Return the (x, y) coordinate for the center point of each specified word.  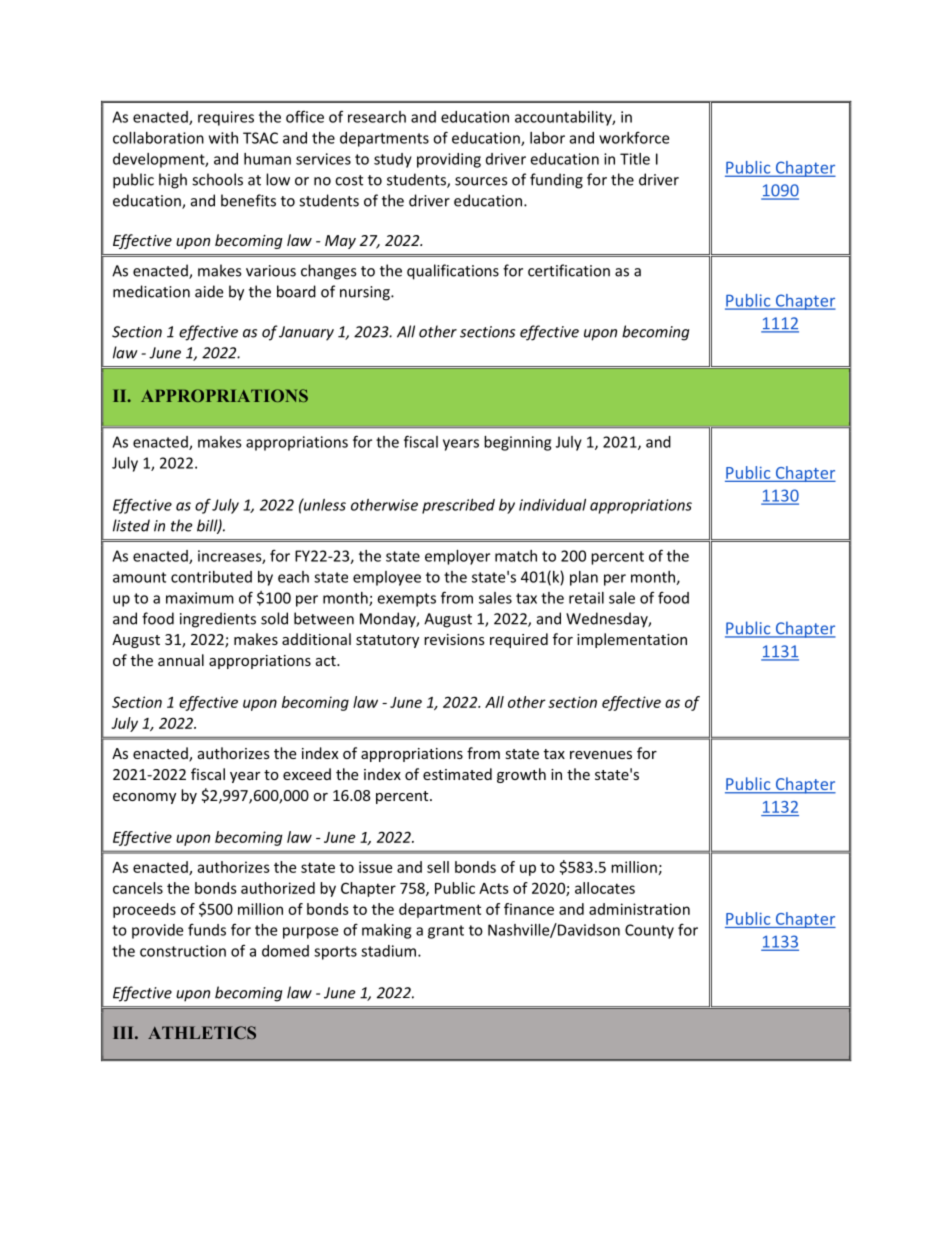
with (223, 138)
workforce (634, 137)
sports (335, 953)
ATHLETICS (202, 1032)
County (649, 931)
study (393, 160)
